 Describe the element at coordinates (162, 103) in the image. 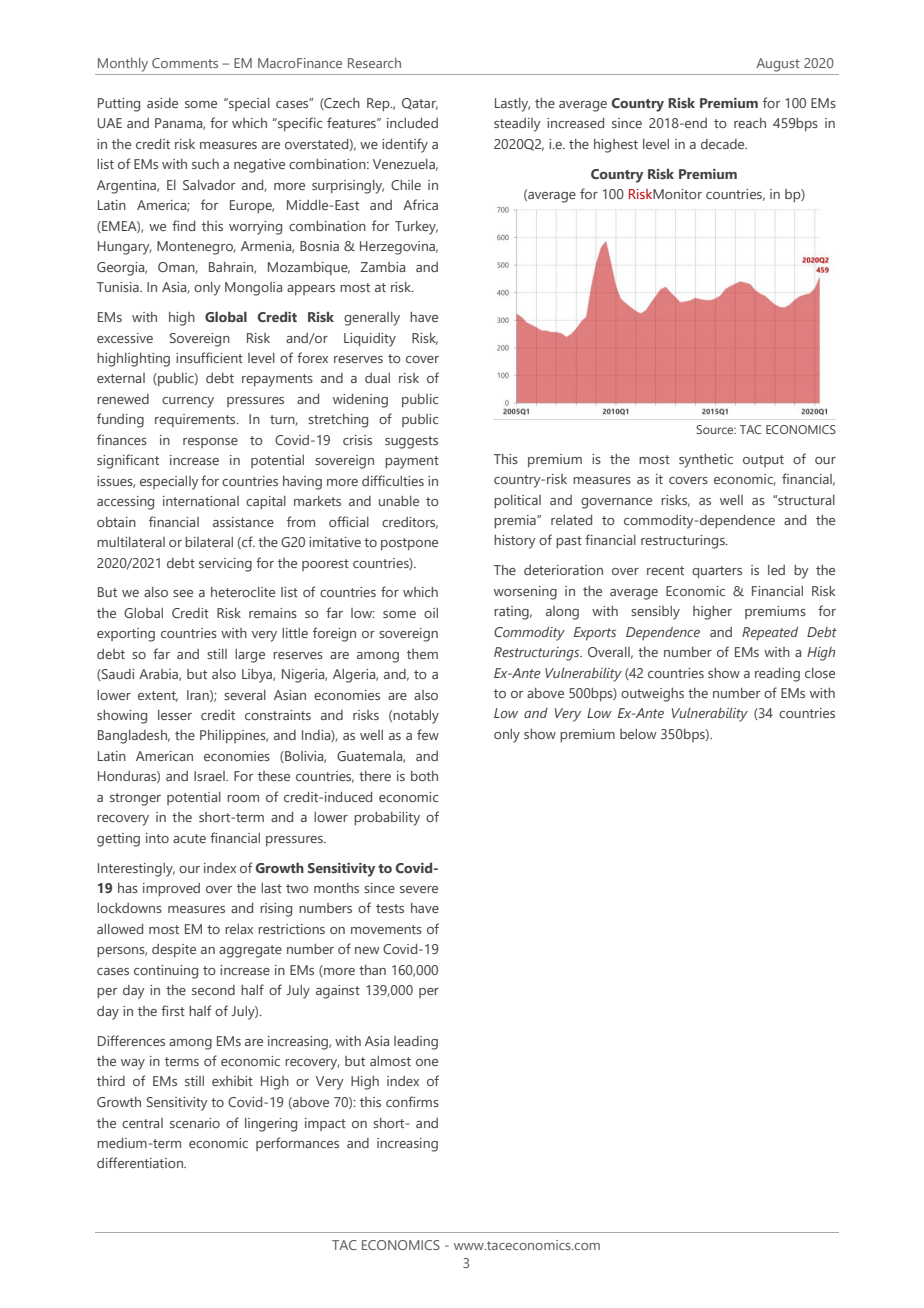

I see `aside` at that location.
